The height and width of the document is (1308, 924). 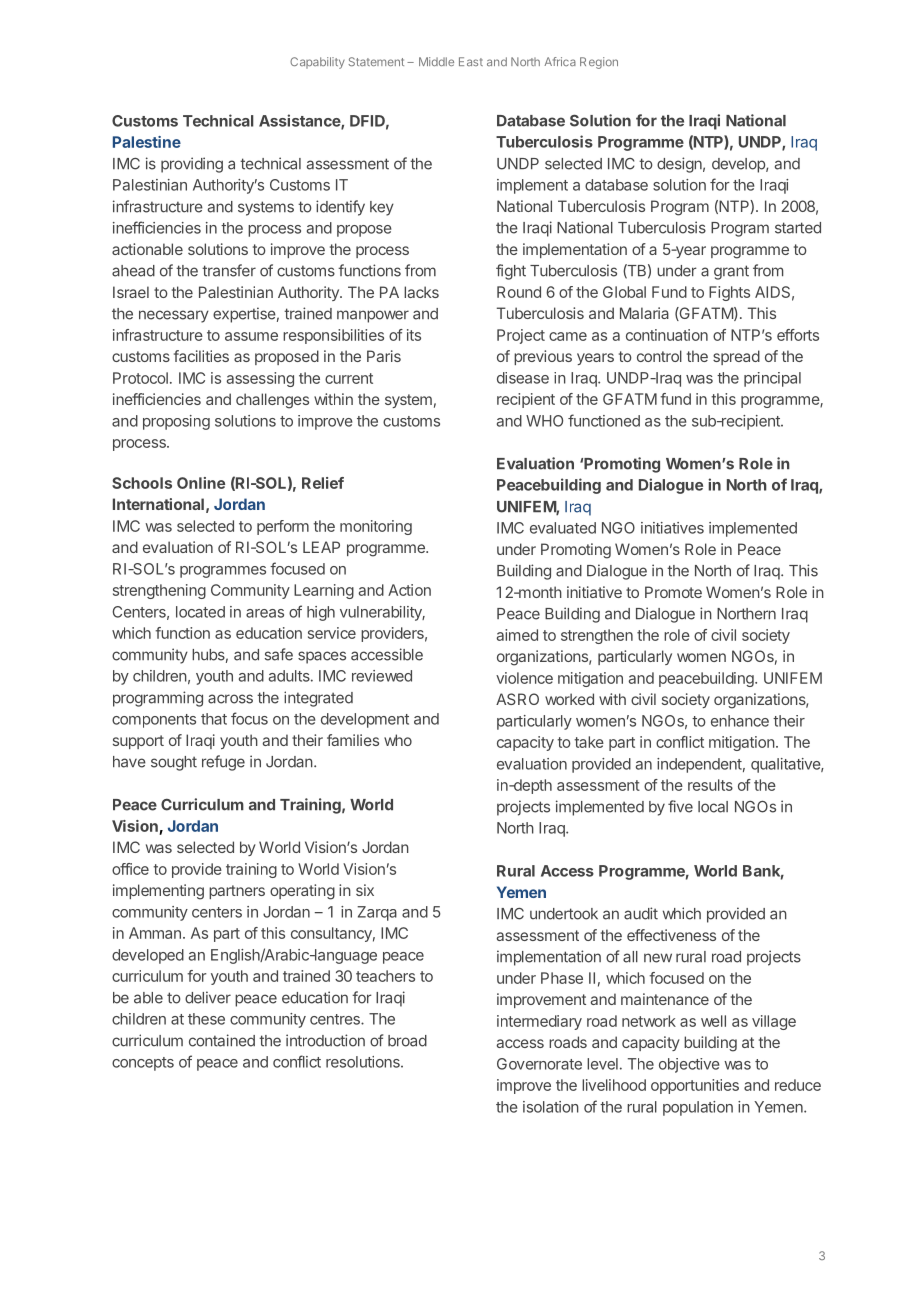 I want to click on Palestine, so click(x=147, y=142).
